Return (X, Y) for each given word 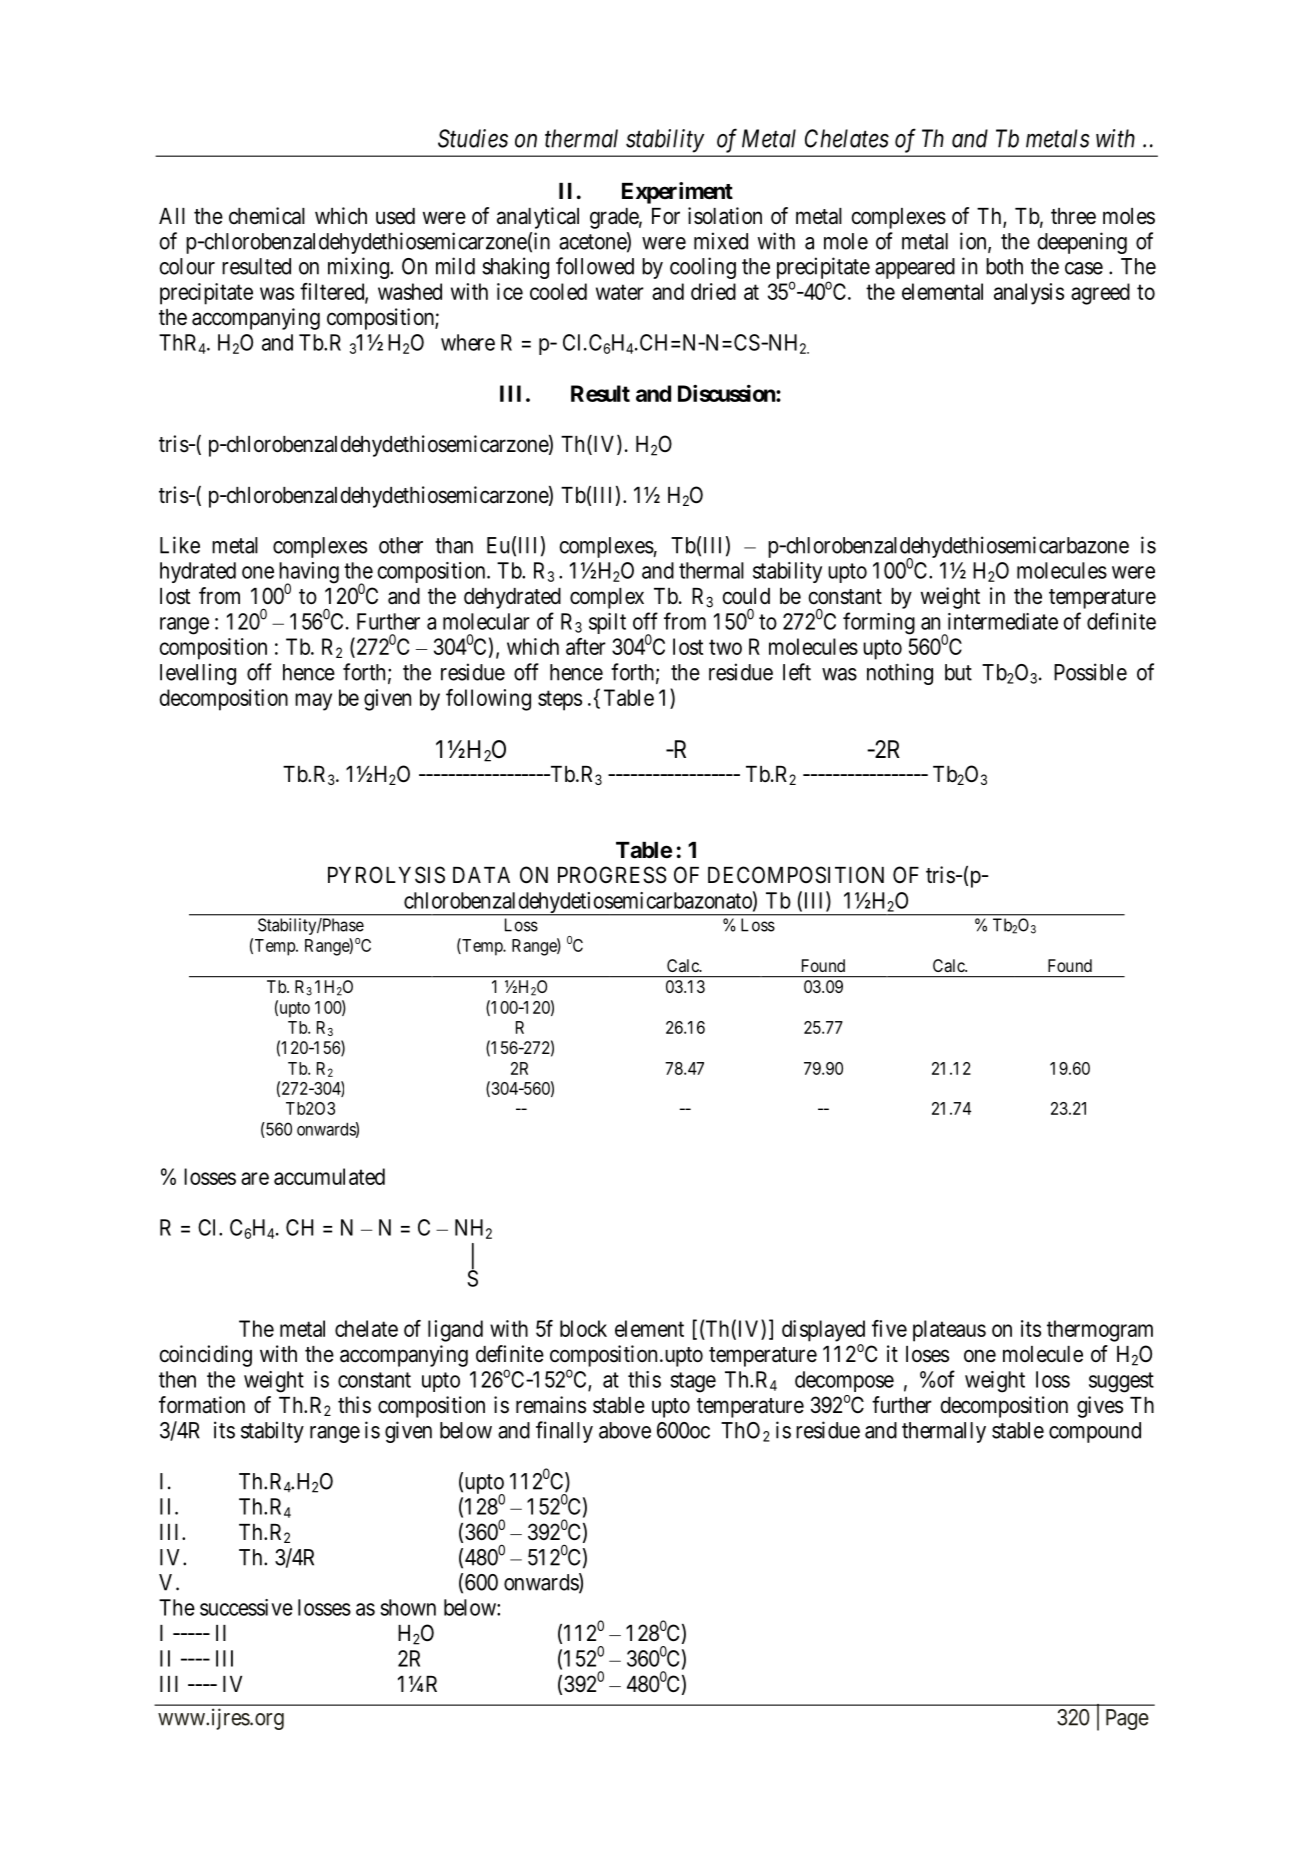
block (583, 1328)
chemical (267, 216)
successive (246, 1607)
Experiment (677, 193)
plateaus (949, 1331)
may (313, 702)
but (958, 672)
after (586, 646)
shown (408, 1607)
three (1073, 216)
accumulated (329, 1176)
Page (1127, 1719)
